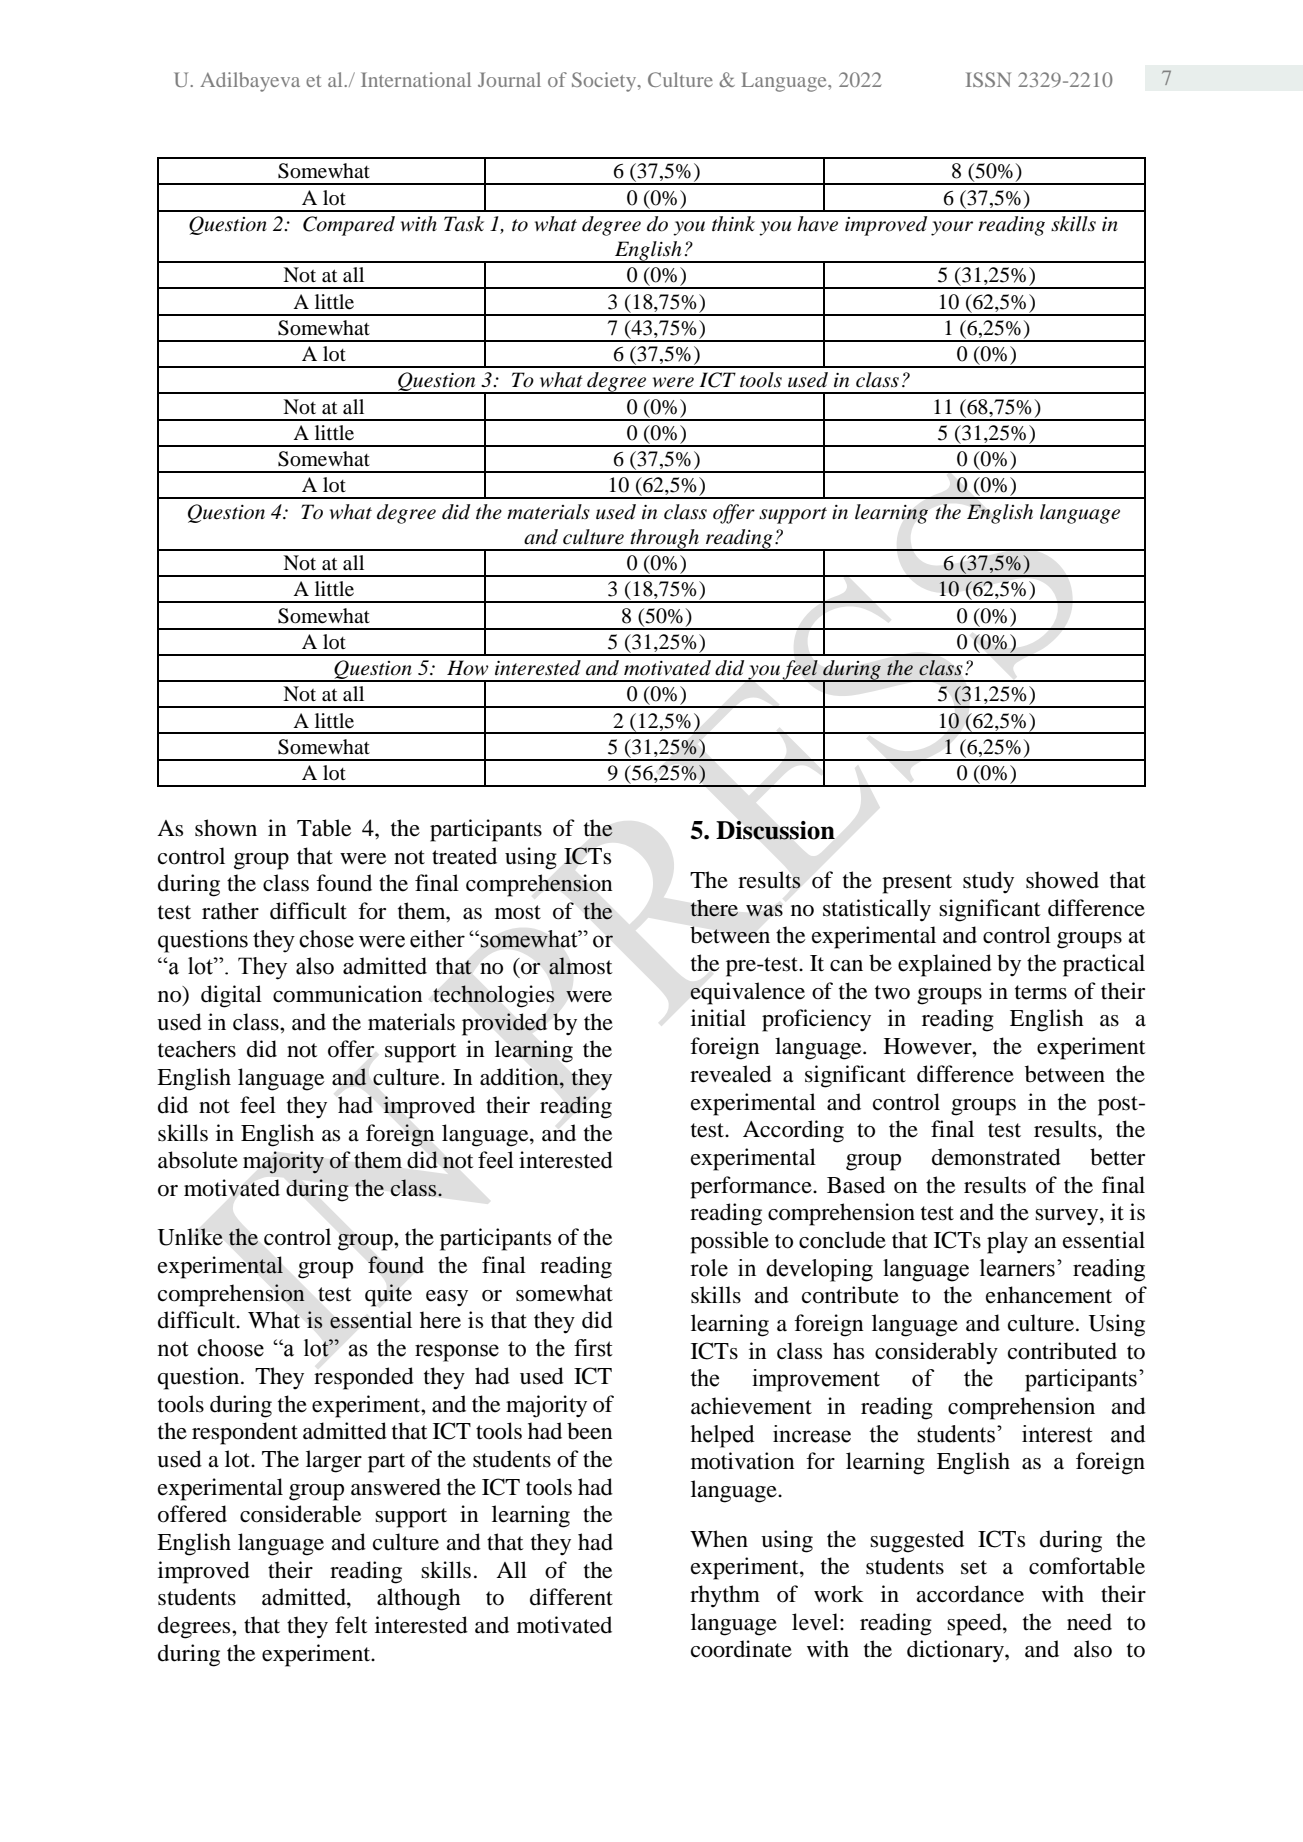 This document has height=1842, width=1303. Describe the element at coordinates (952, 228) in the document. I see `your` at that location.
